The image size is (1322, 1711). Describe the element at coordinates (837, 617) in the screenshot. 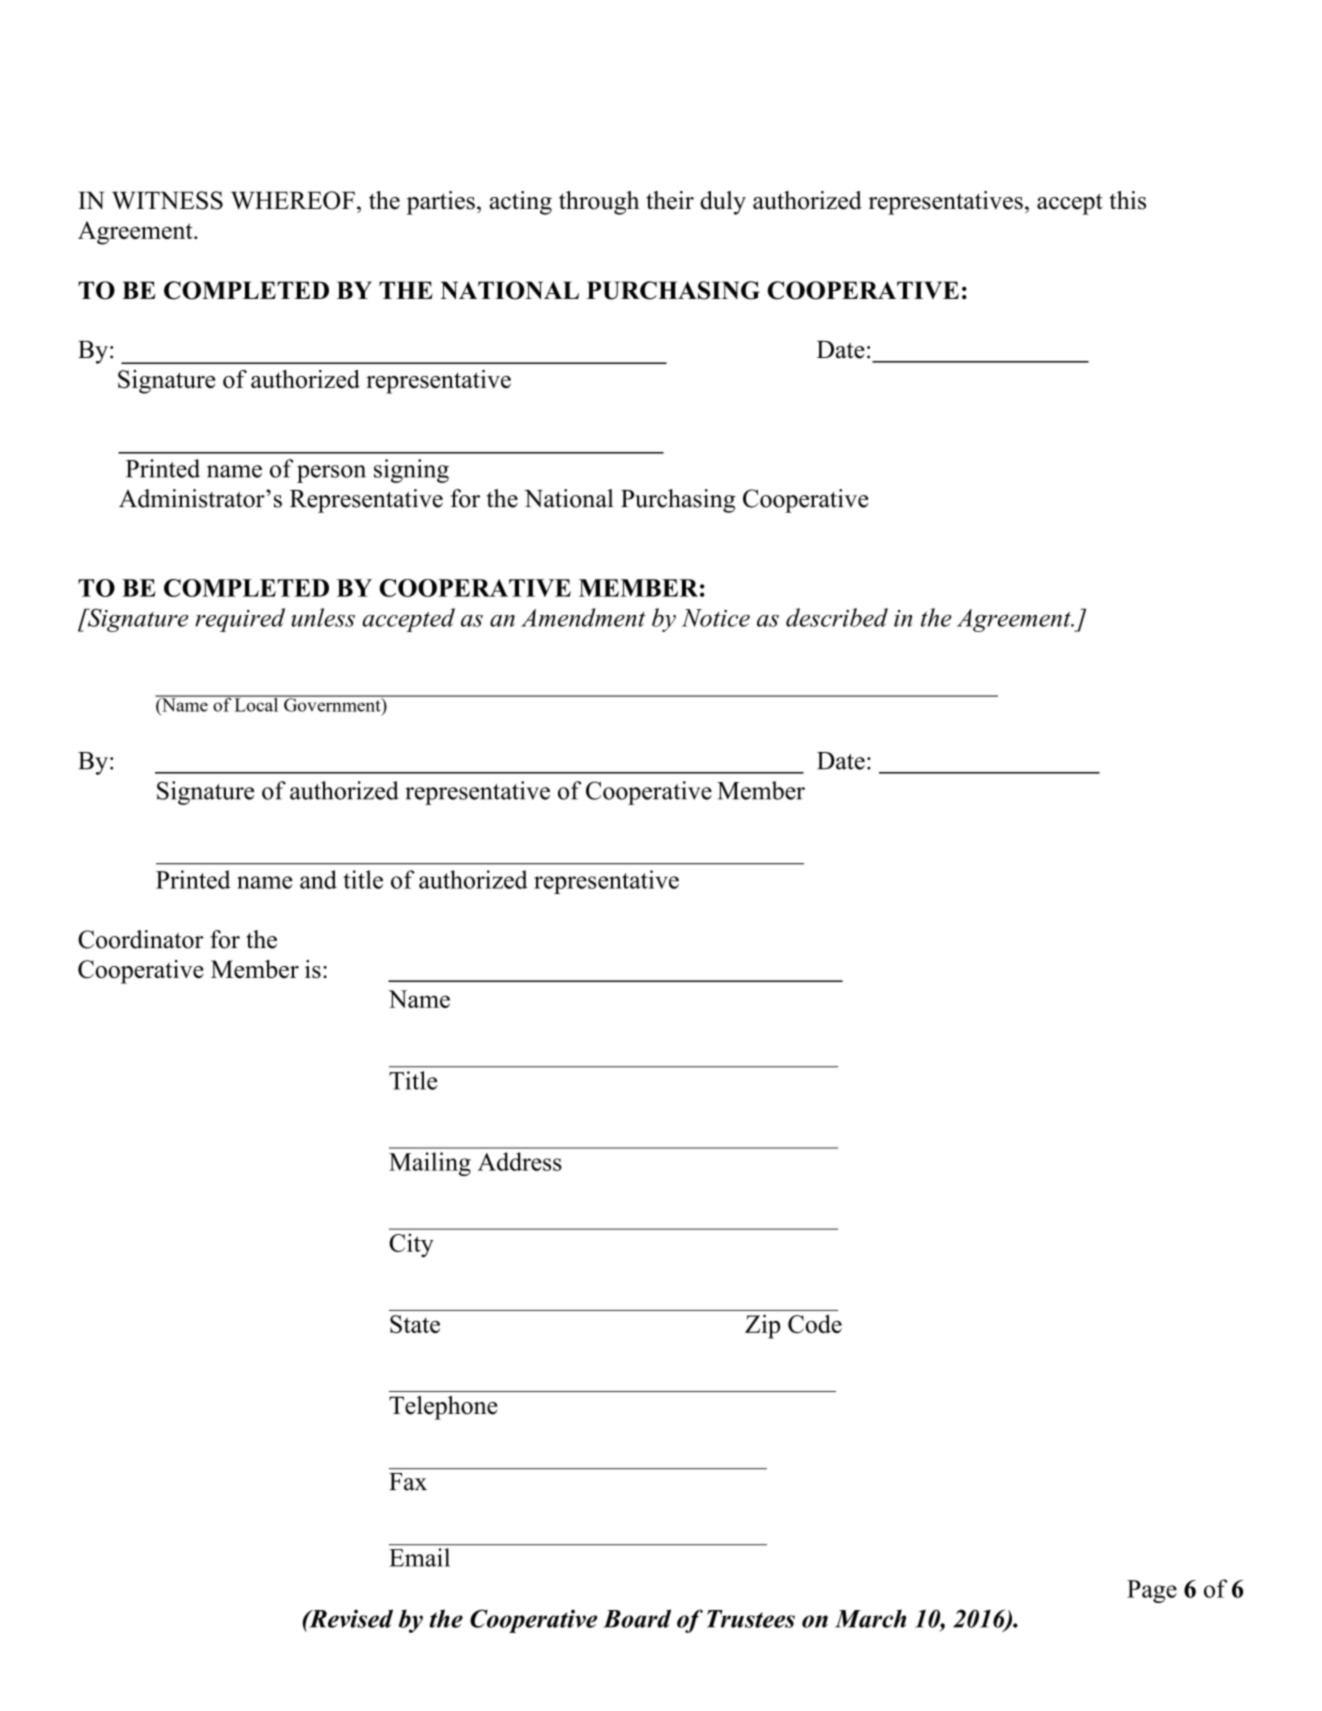

I see `described` at that location.
